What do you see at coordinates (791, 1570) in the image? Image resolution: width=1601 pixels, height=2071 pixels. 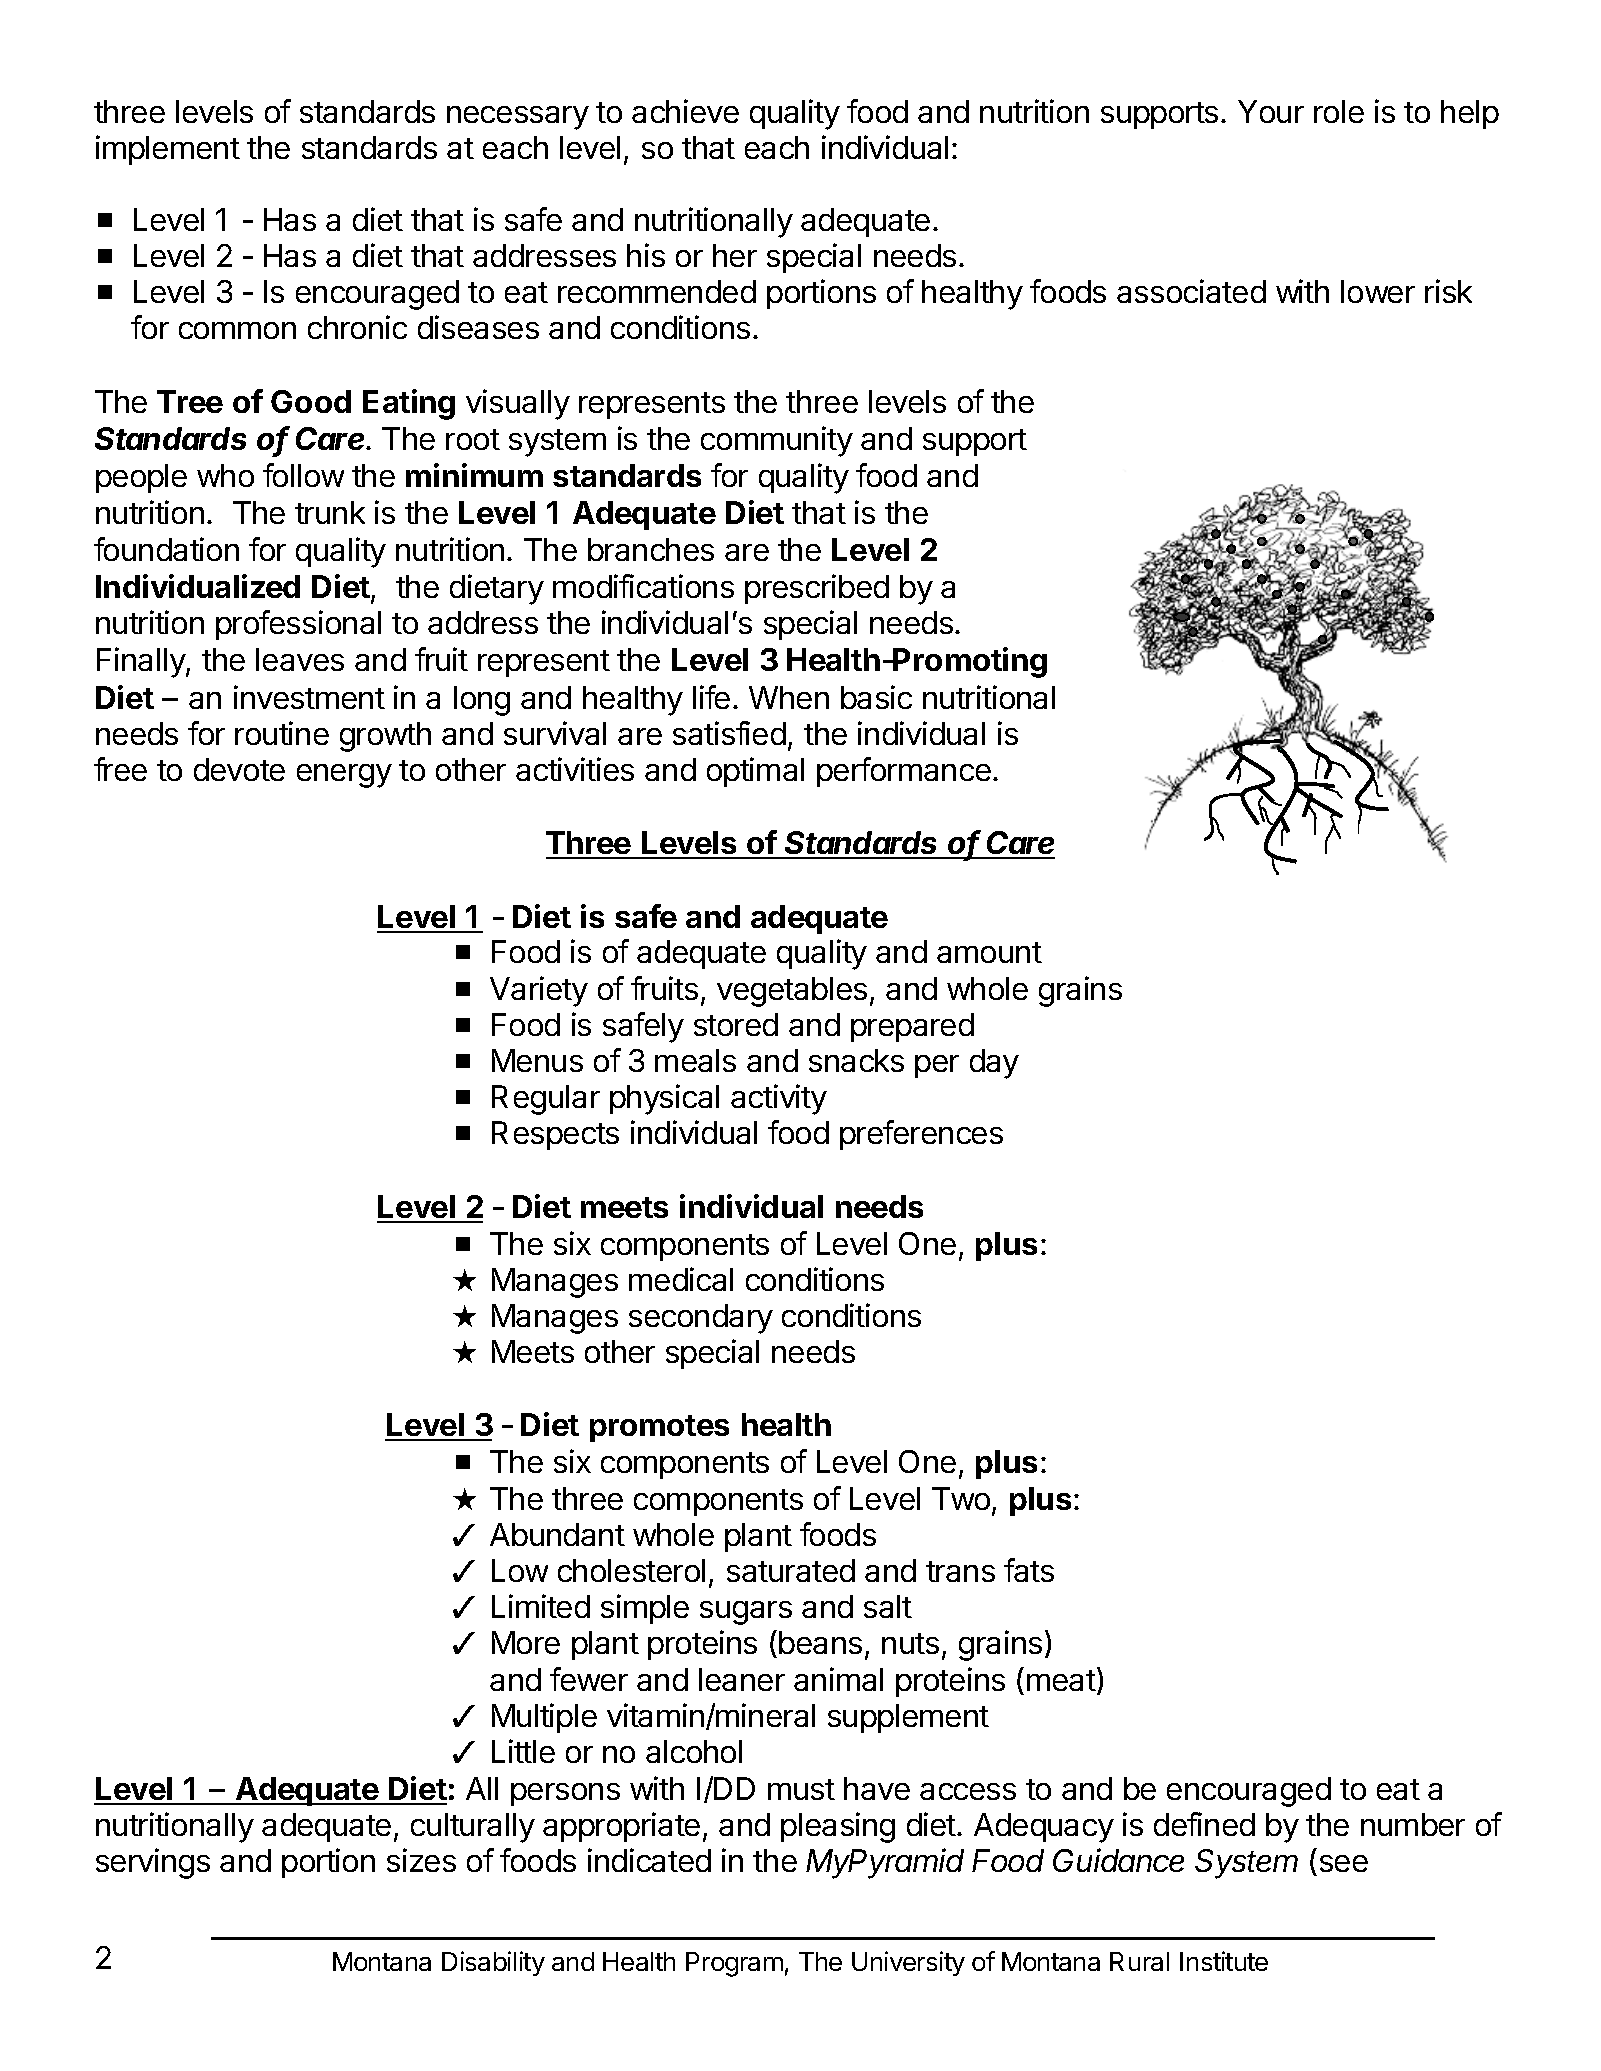 I see `saturated` at bounding box center [791, 1570].
